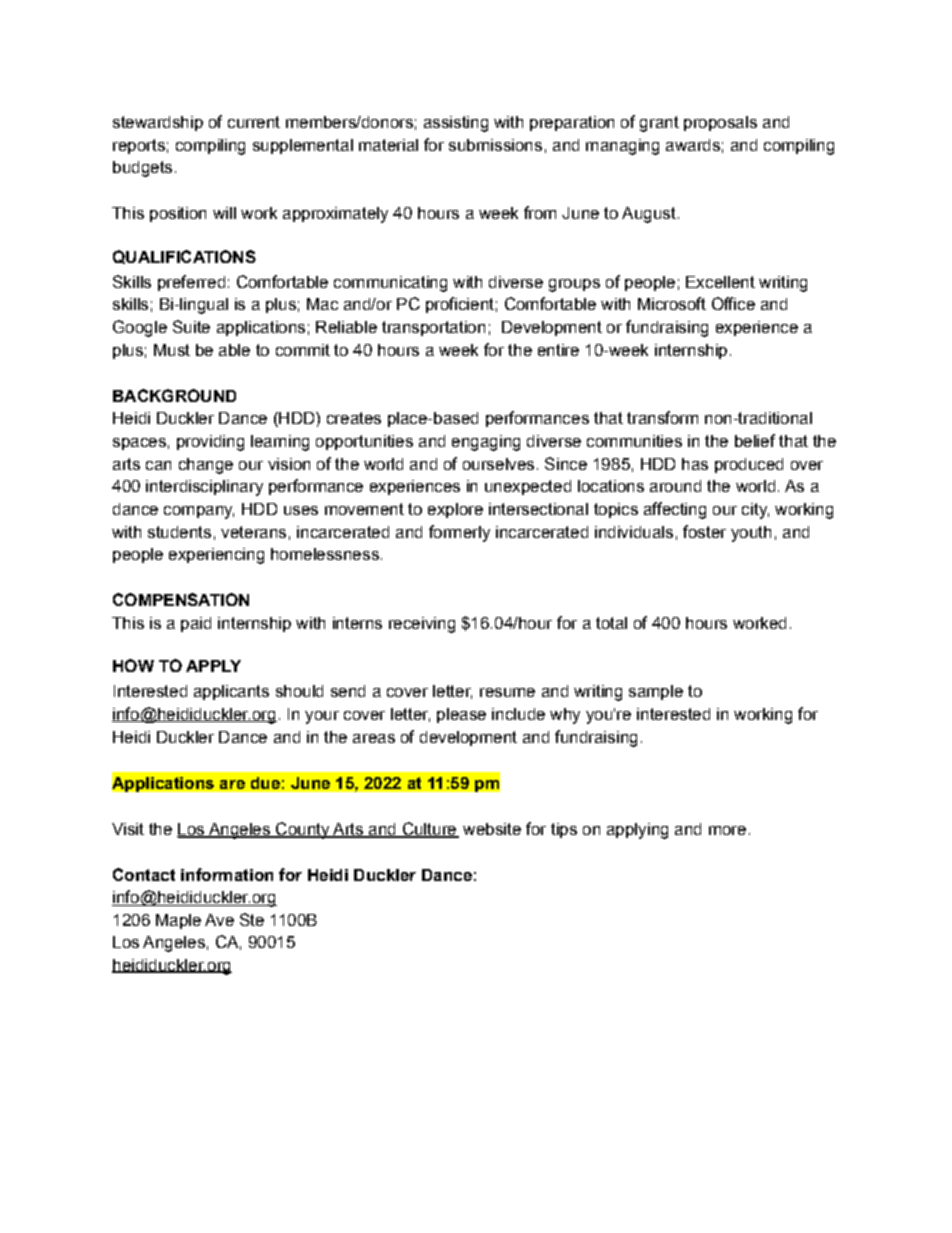 This screenshot has height=1233, width=952. I want to click on Ave, so click(219, 920).
